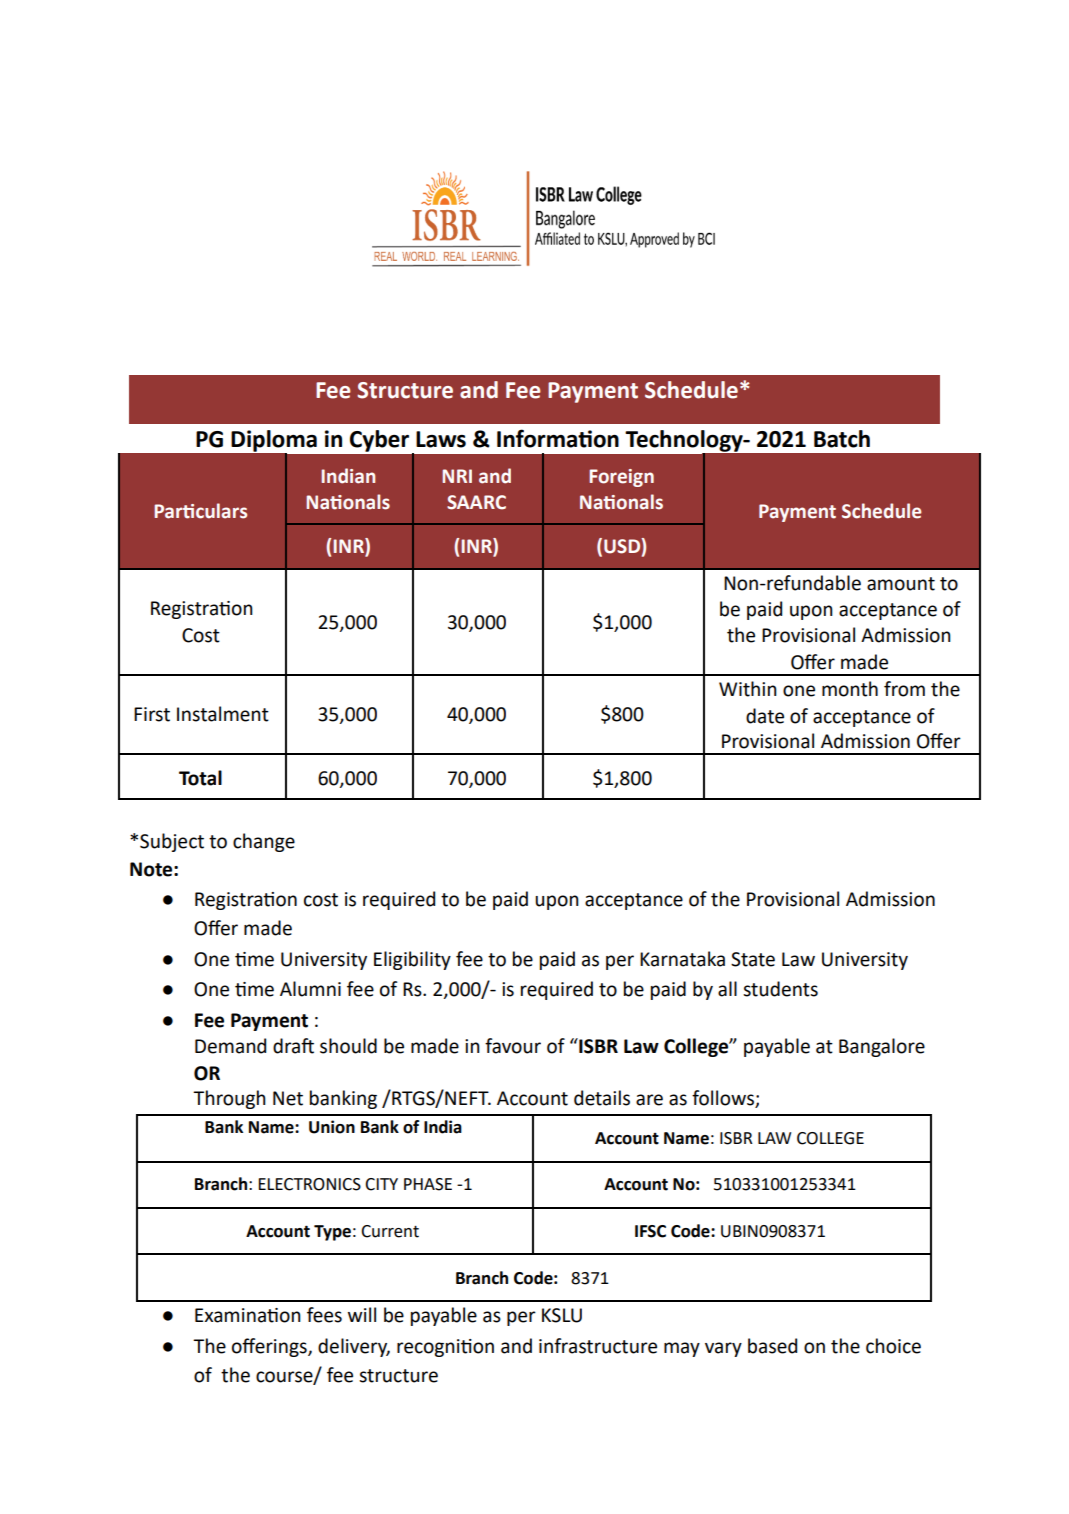 This image has height=1514, width=1069. Describe the element at coordinates (229, 1099) in the image. I see `Through` at that location.
